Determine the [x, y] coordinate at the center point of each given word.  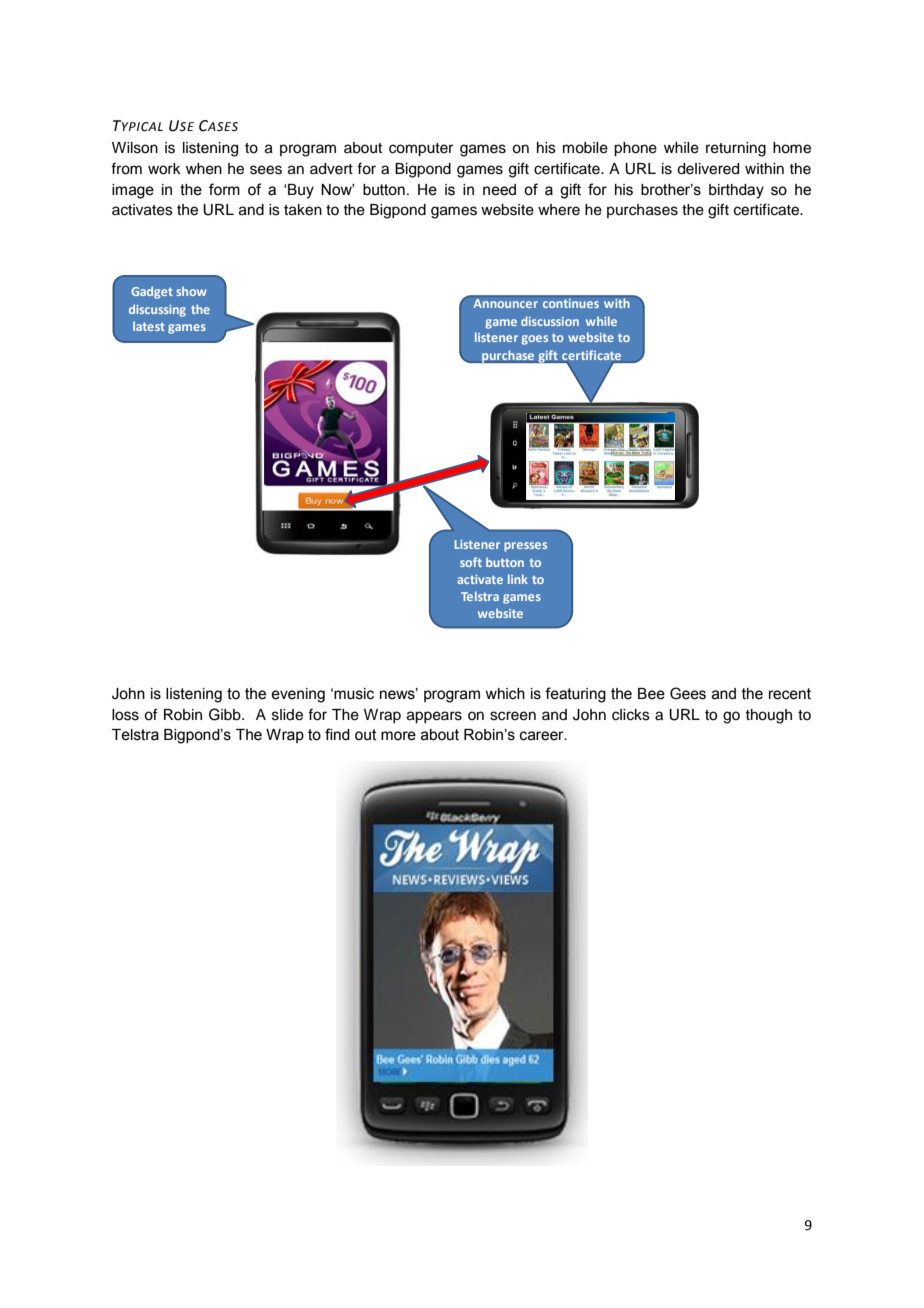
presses [525, 547]
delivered [708, 169]
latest [149, 326]
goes [534, 340]
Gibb [226, 714]
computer [421, 150]
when [204, 169]
